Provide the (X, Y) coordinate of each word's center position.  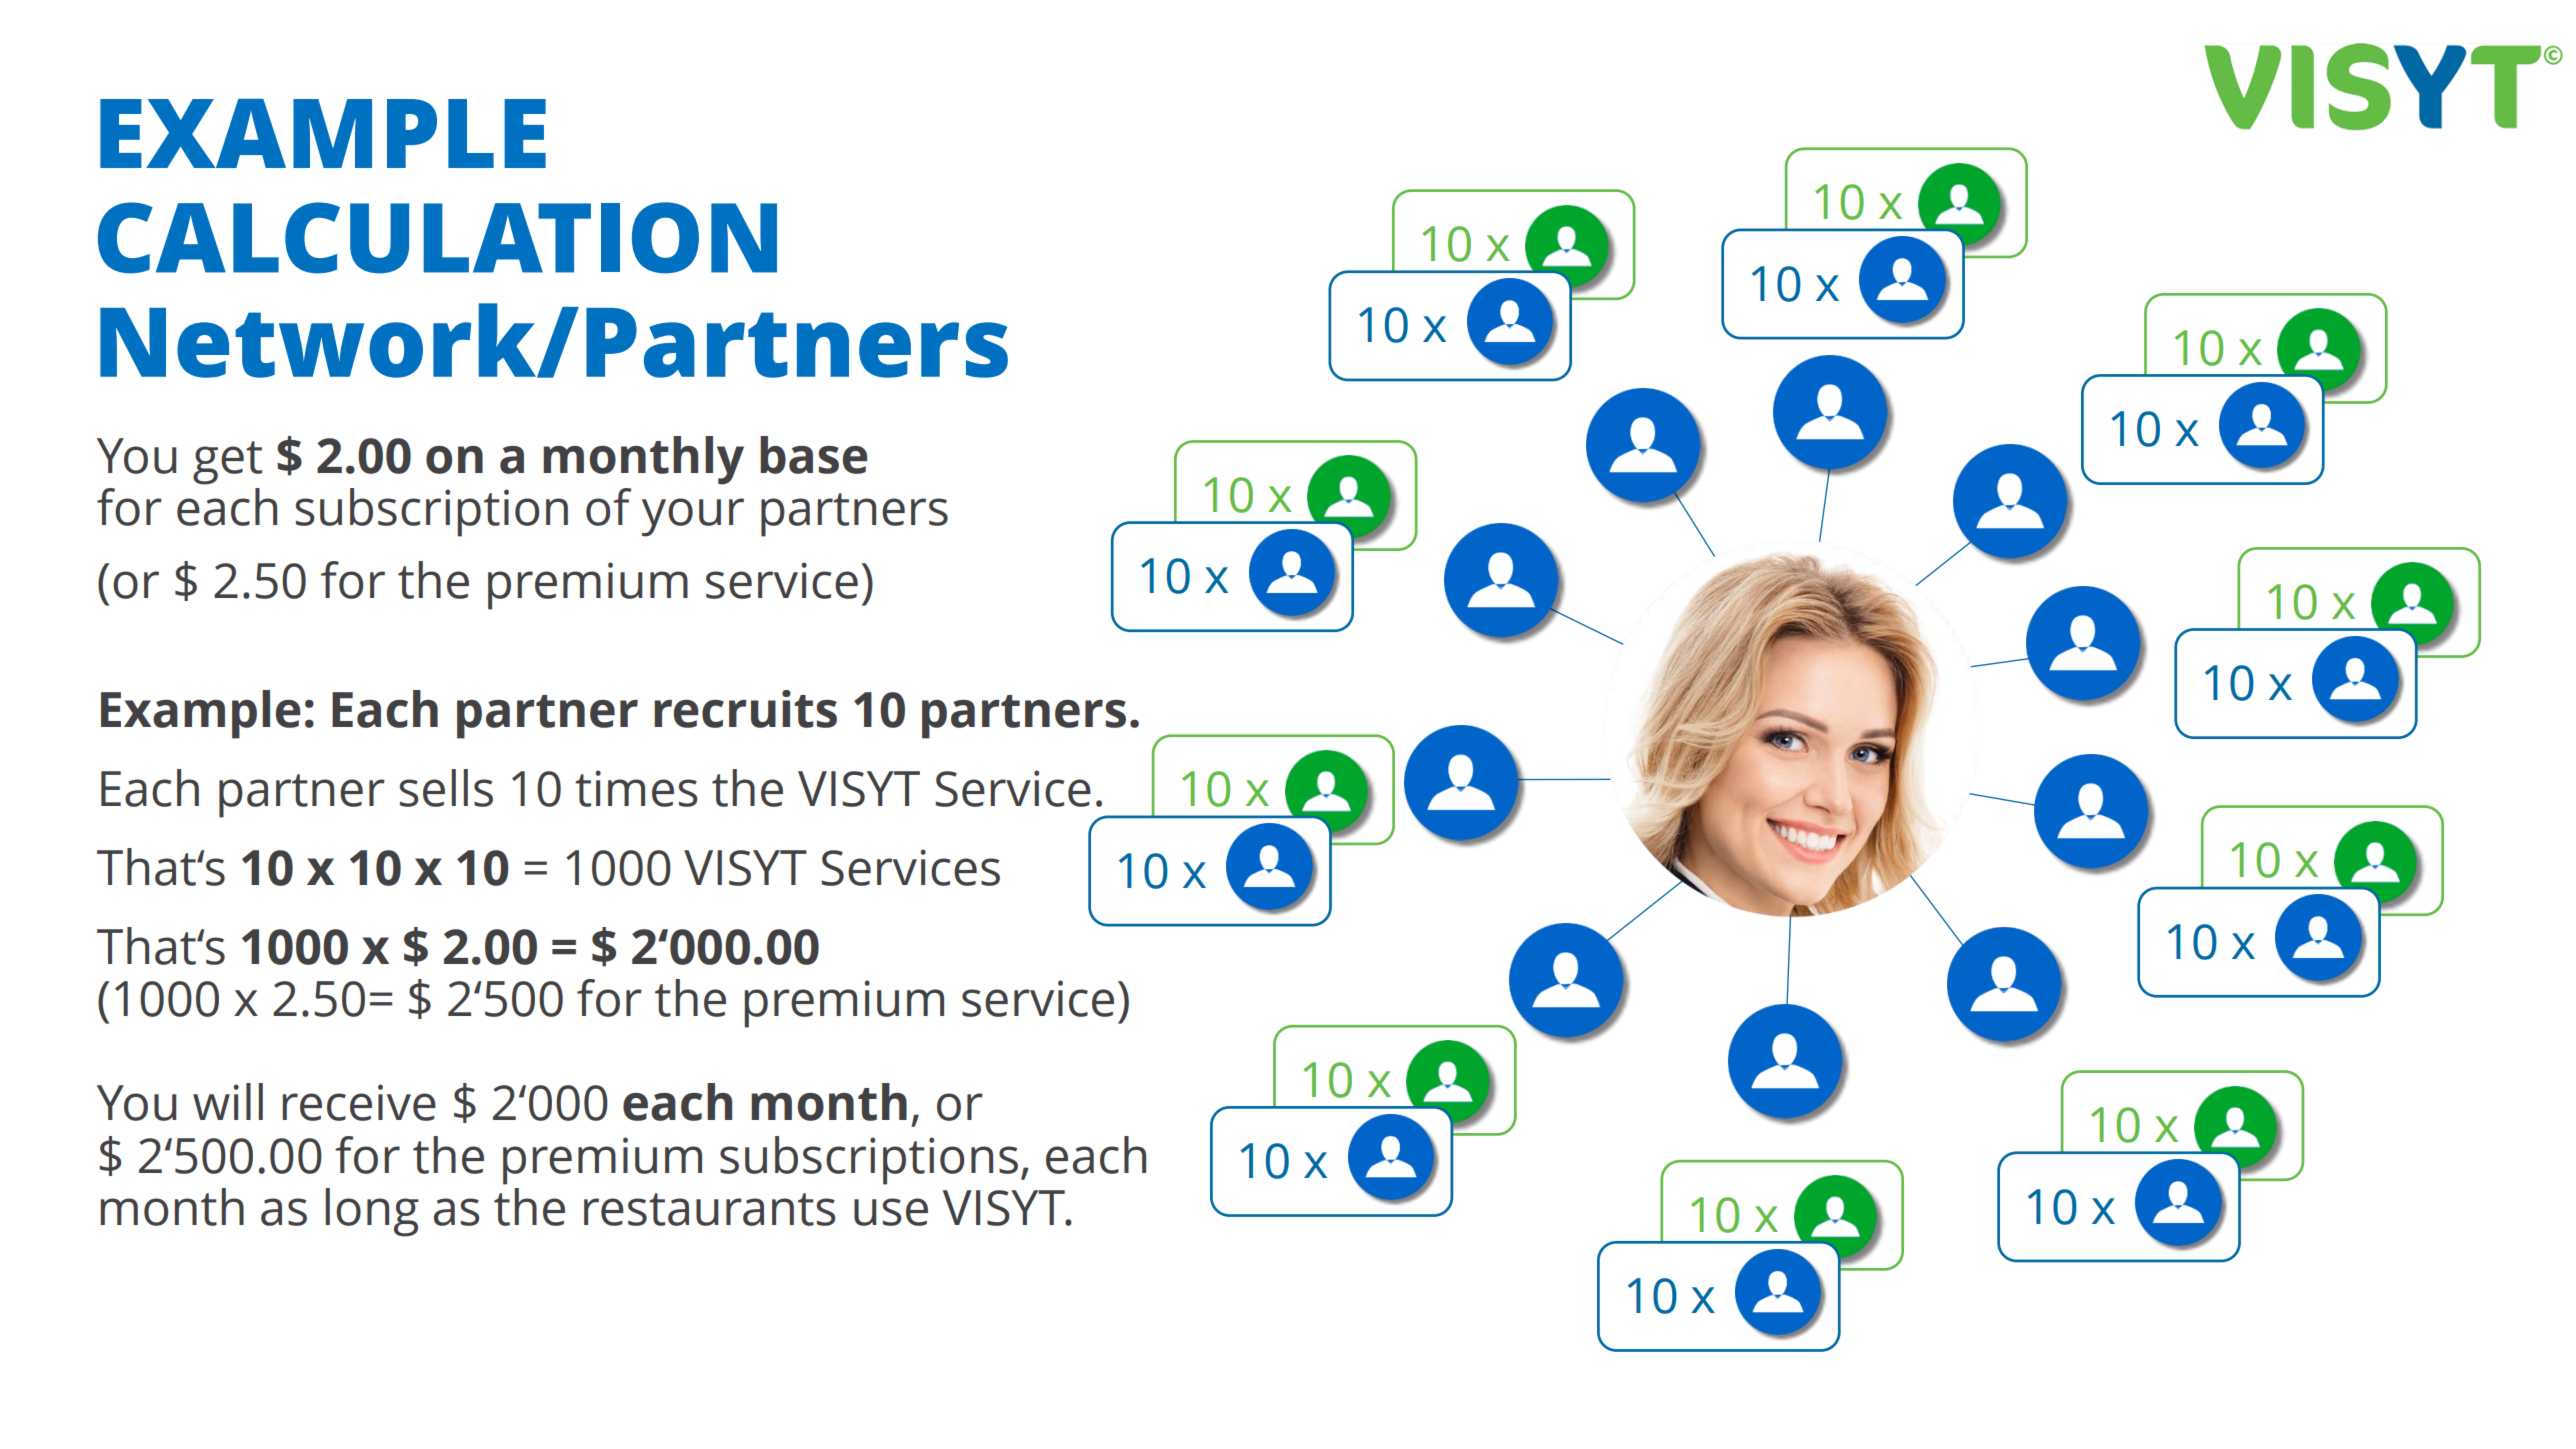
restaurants (709, 1209)
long (372, 1212)
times (636, 788)
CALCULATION (437, 238)
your (693, 517)
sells (446, 788)
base (813, 455)
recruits (745, 709)
